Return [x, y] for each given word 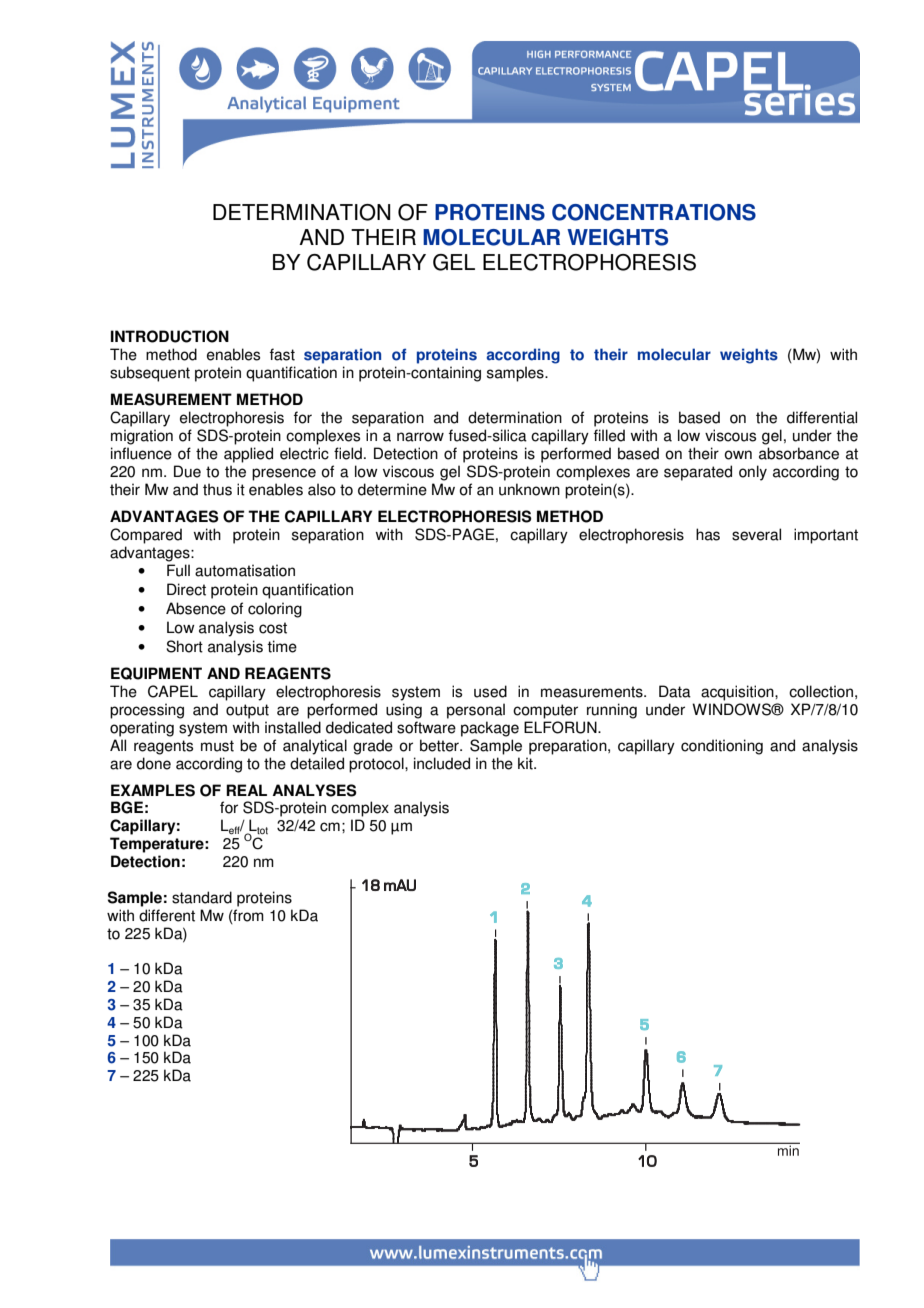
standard [202, 897]
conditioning [722, 747]
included [442, 763]
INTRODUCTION [170, 336]
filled [609, 435]
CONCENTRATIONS [654, 212]
